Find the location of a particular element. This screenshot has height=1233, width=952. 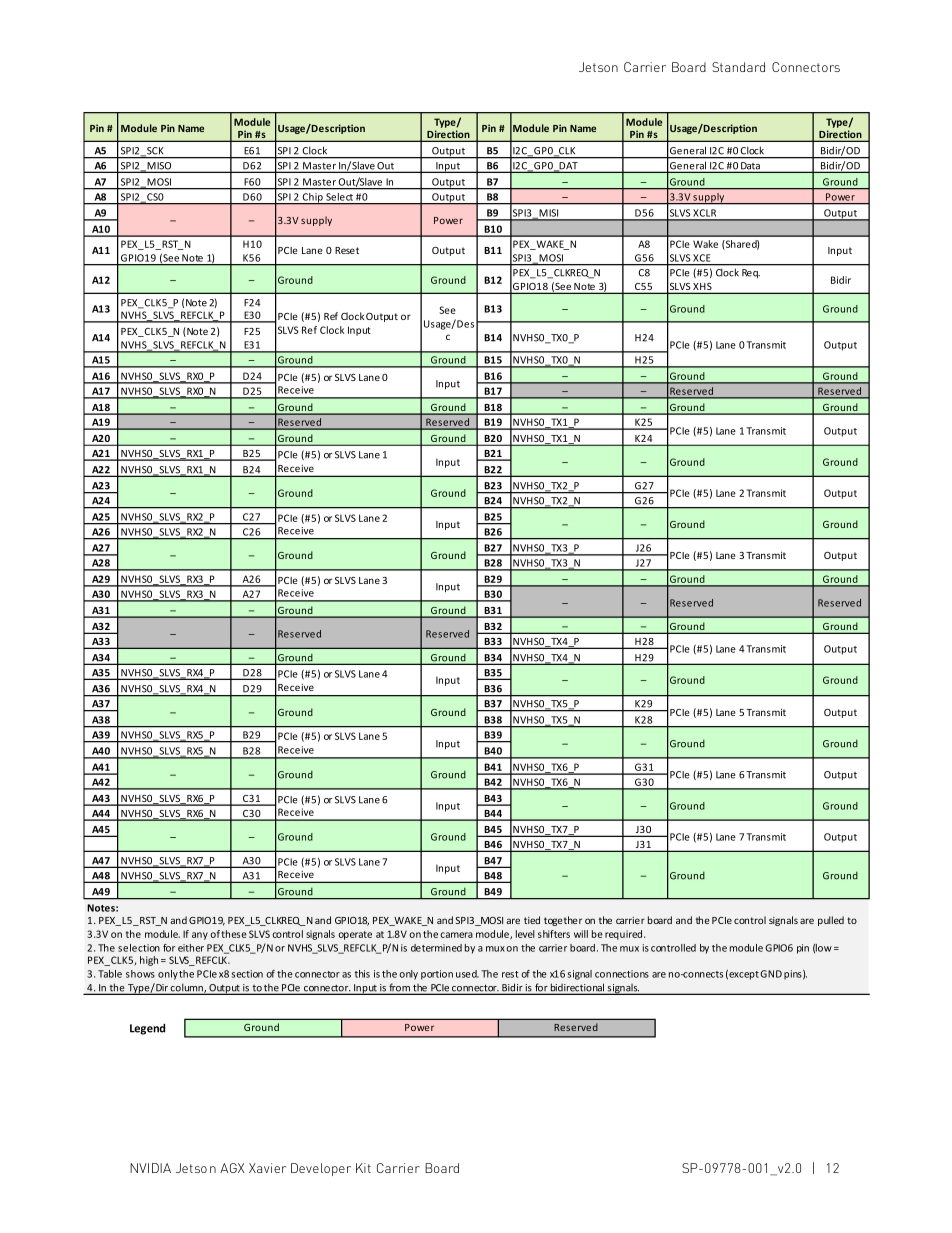

required is located at coordinates (625, 935).
